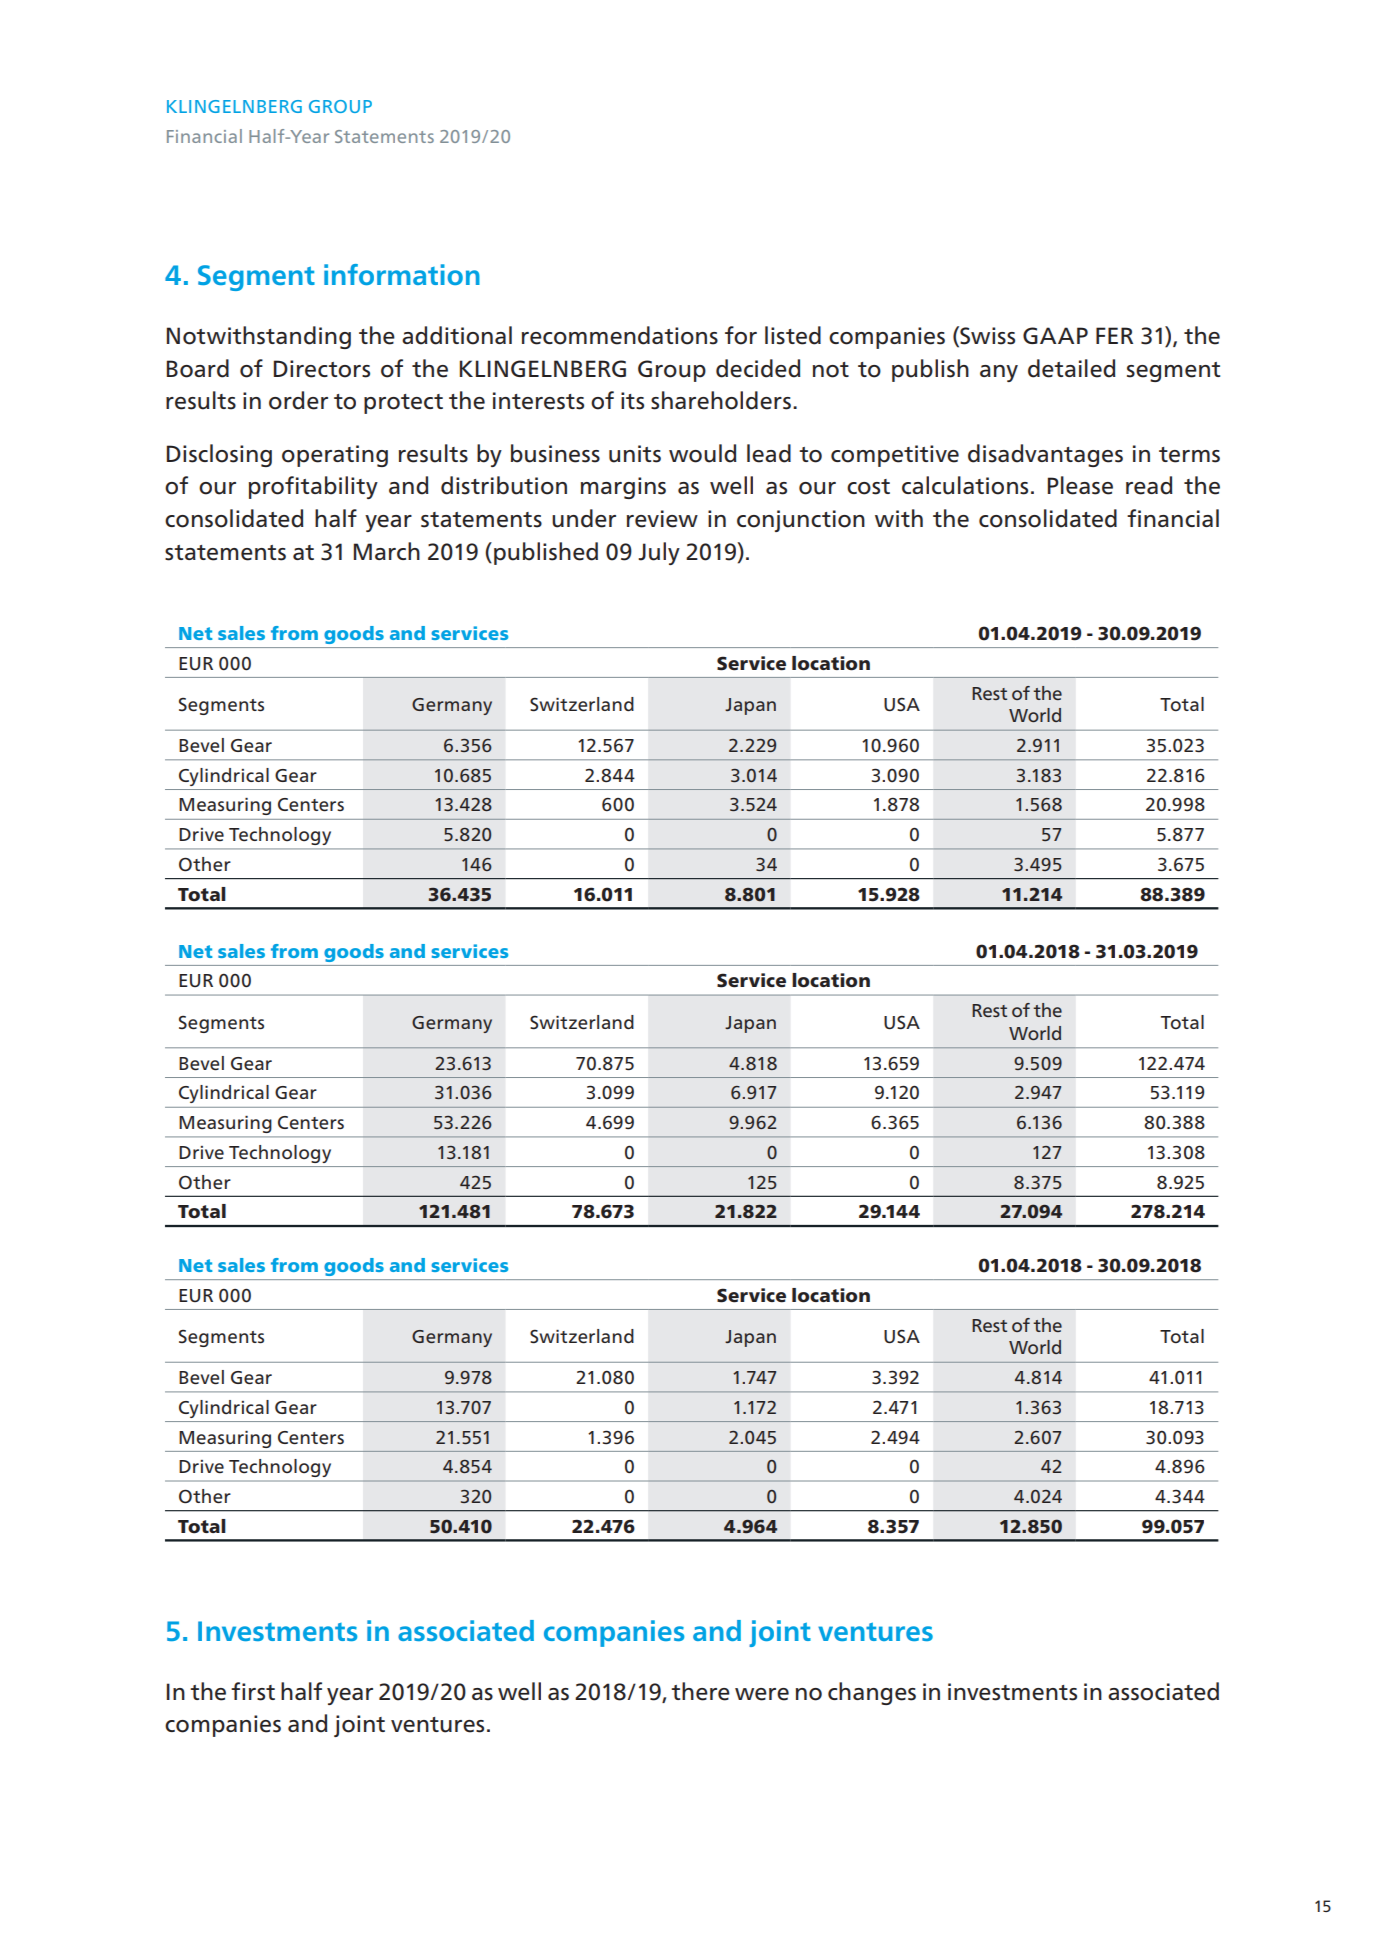 The width and height of the page is (1386, 1960). What do you see at coordinates (253, 1691) in the page?
I see `first` at bounding box center [253, 1691].
